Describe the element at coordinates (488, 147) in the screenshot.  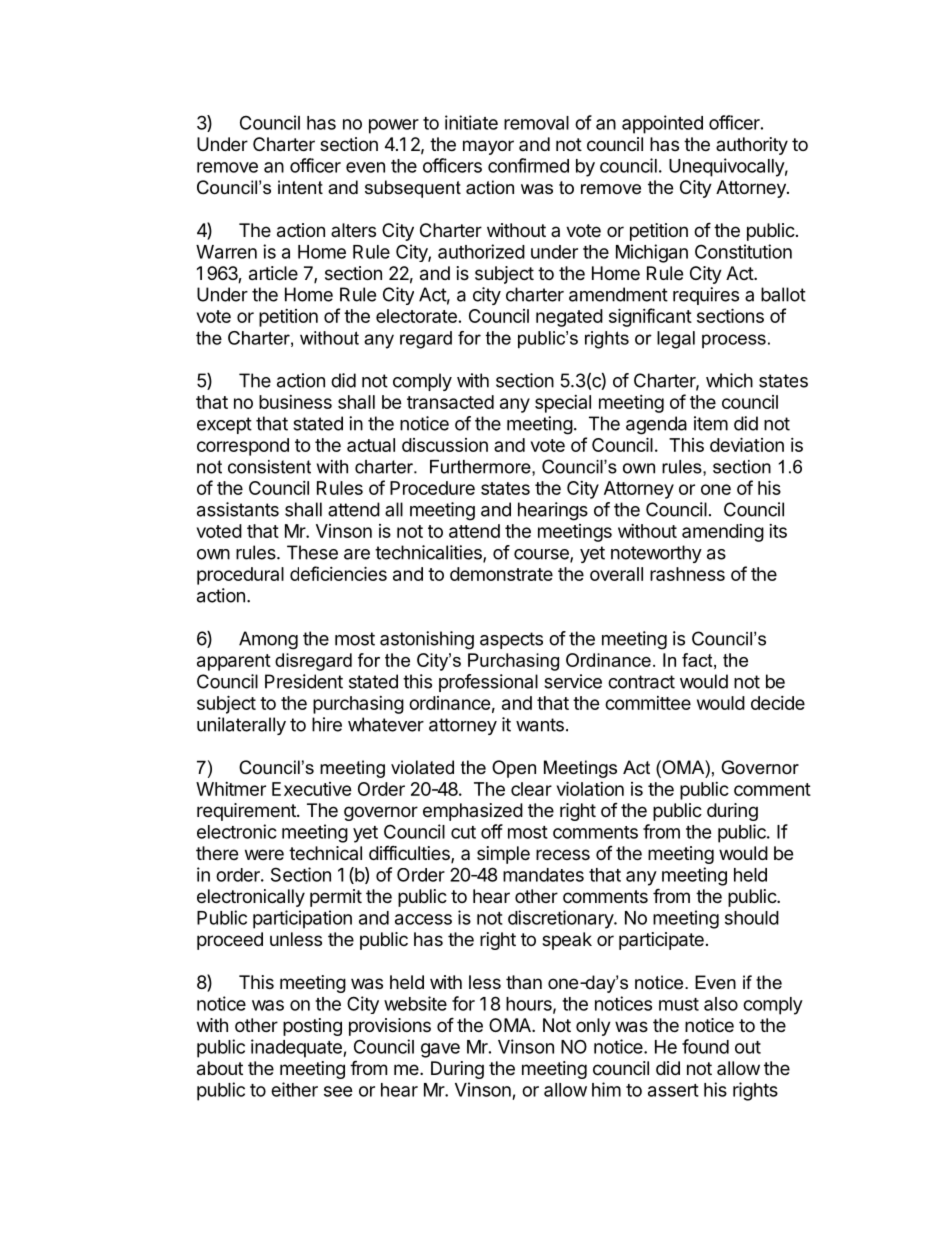
I see `mayor` at that location.
